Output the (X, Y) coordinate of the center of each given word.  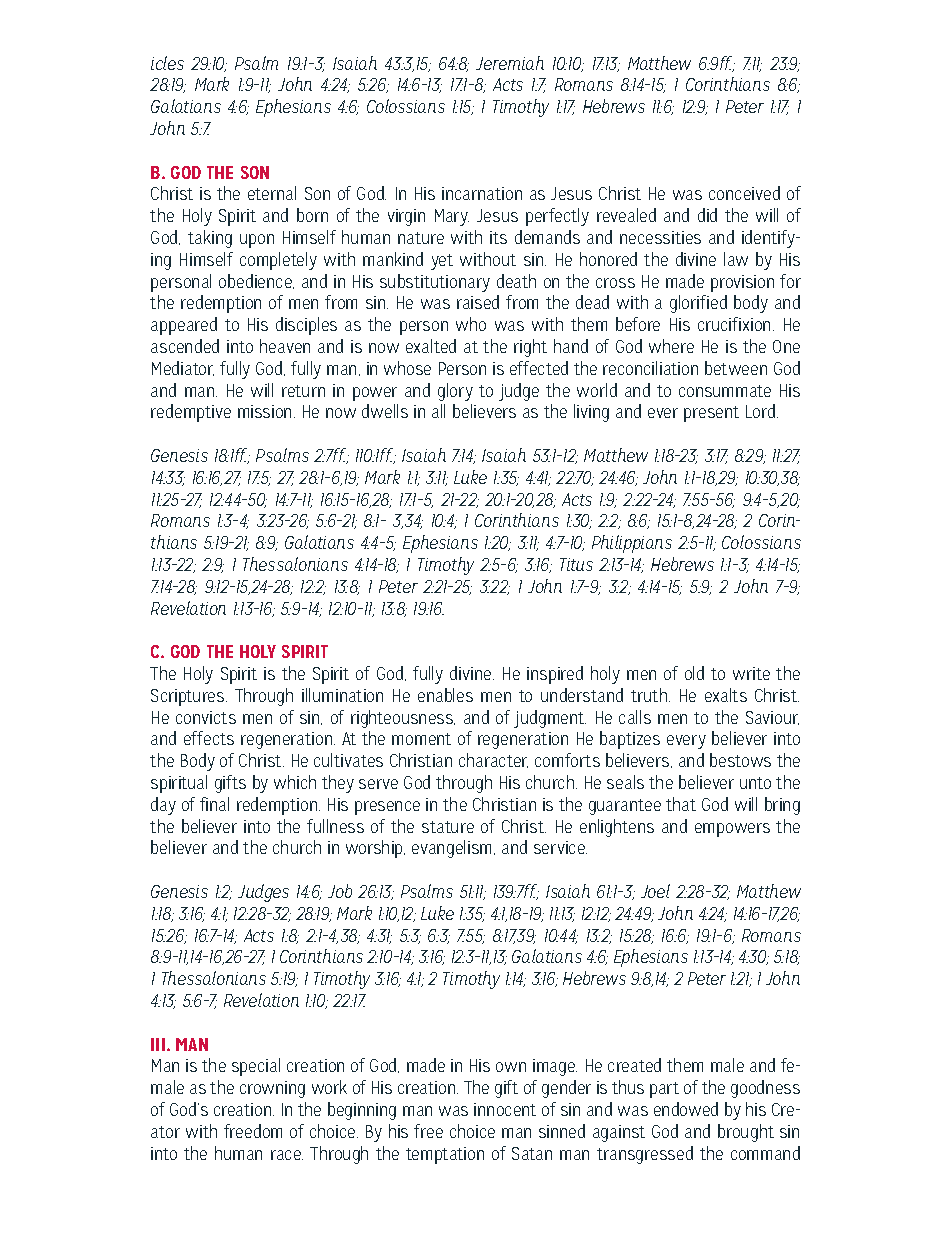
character (493, 760)
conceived (744, 193)
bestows (740, 760)
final (214, 804)
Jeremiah (510, 63)
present (711, 414)
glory (455, 392)
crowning (272, 1089)
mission (264, 411)
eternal (272, 193)
